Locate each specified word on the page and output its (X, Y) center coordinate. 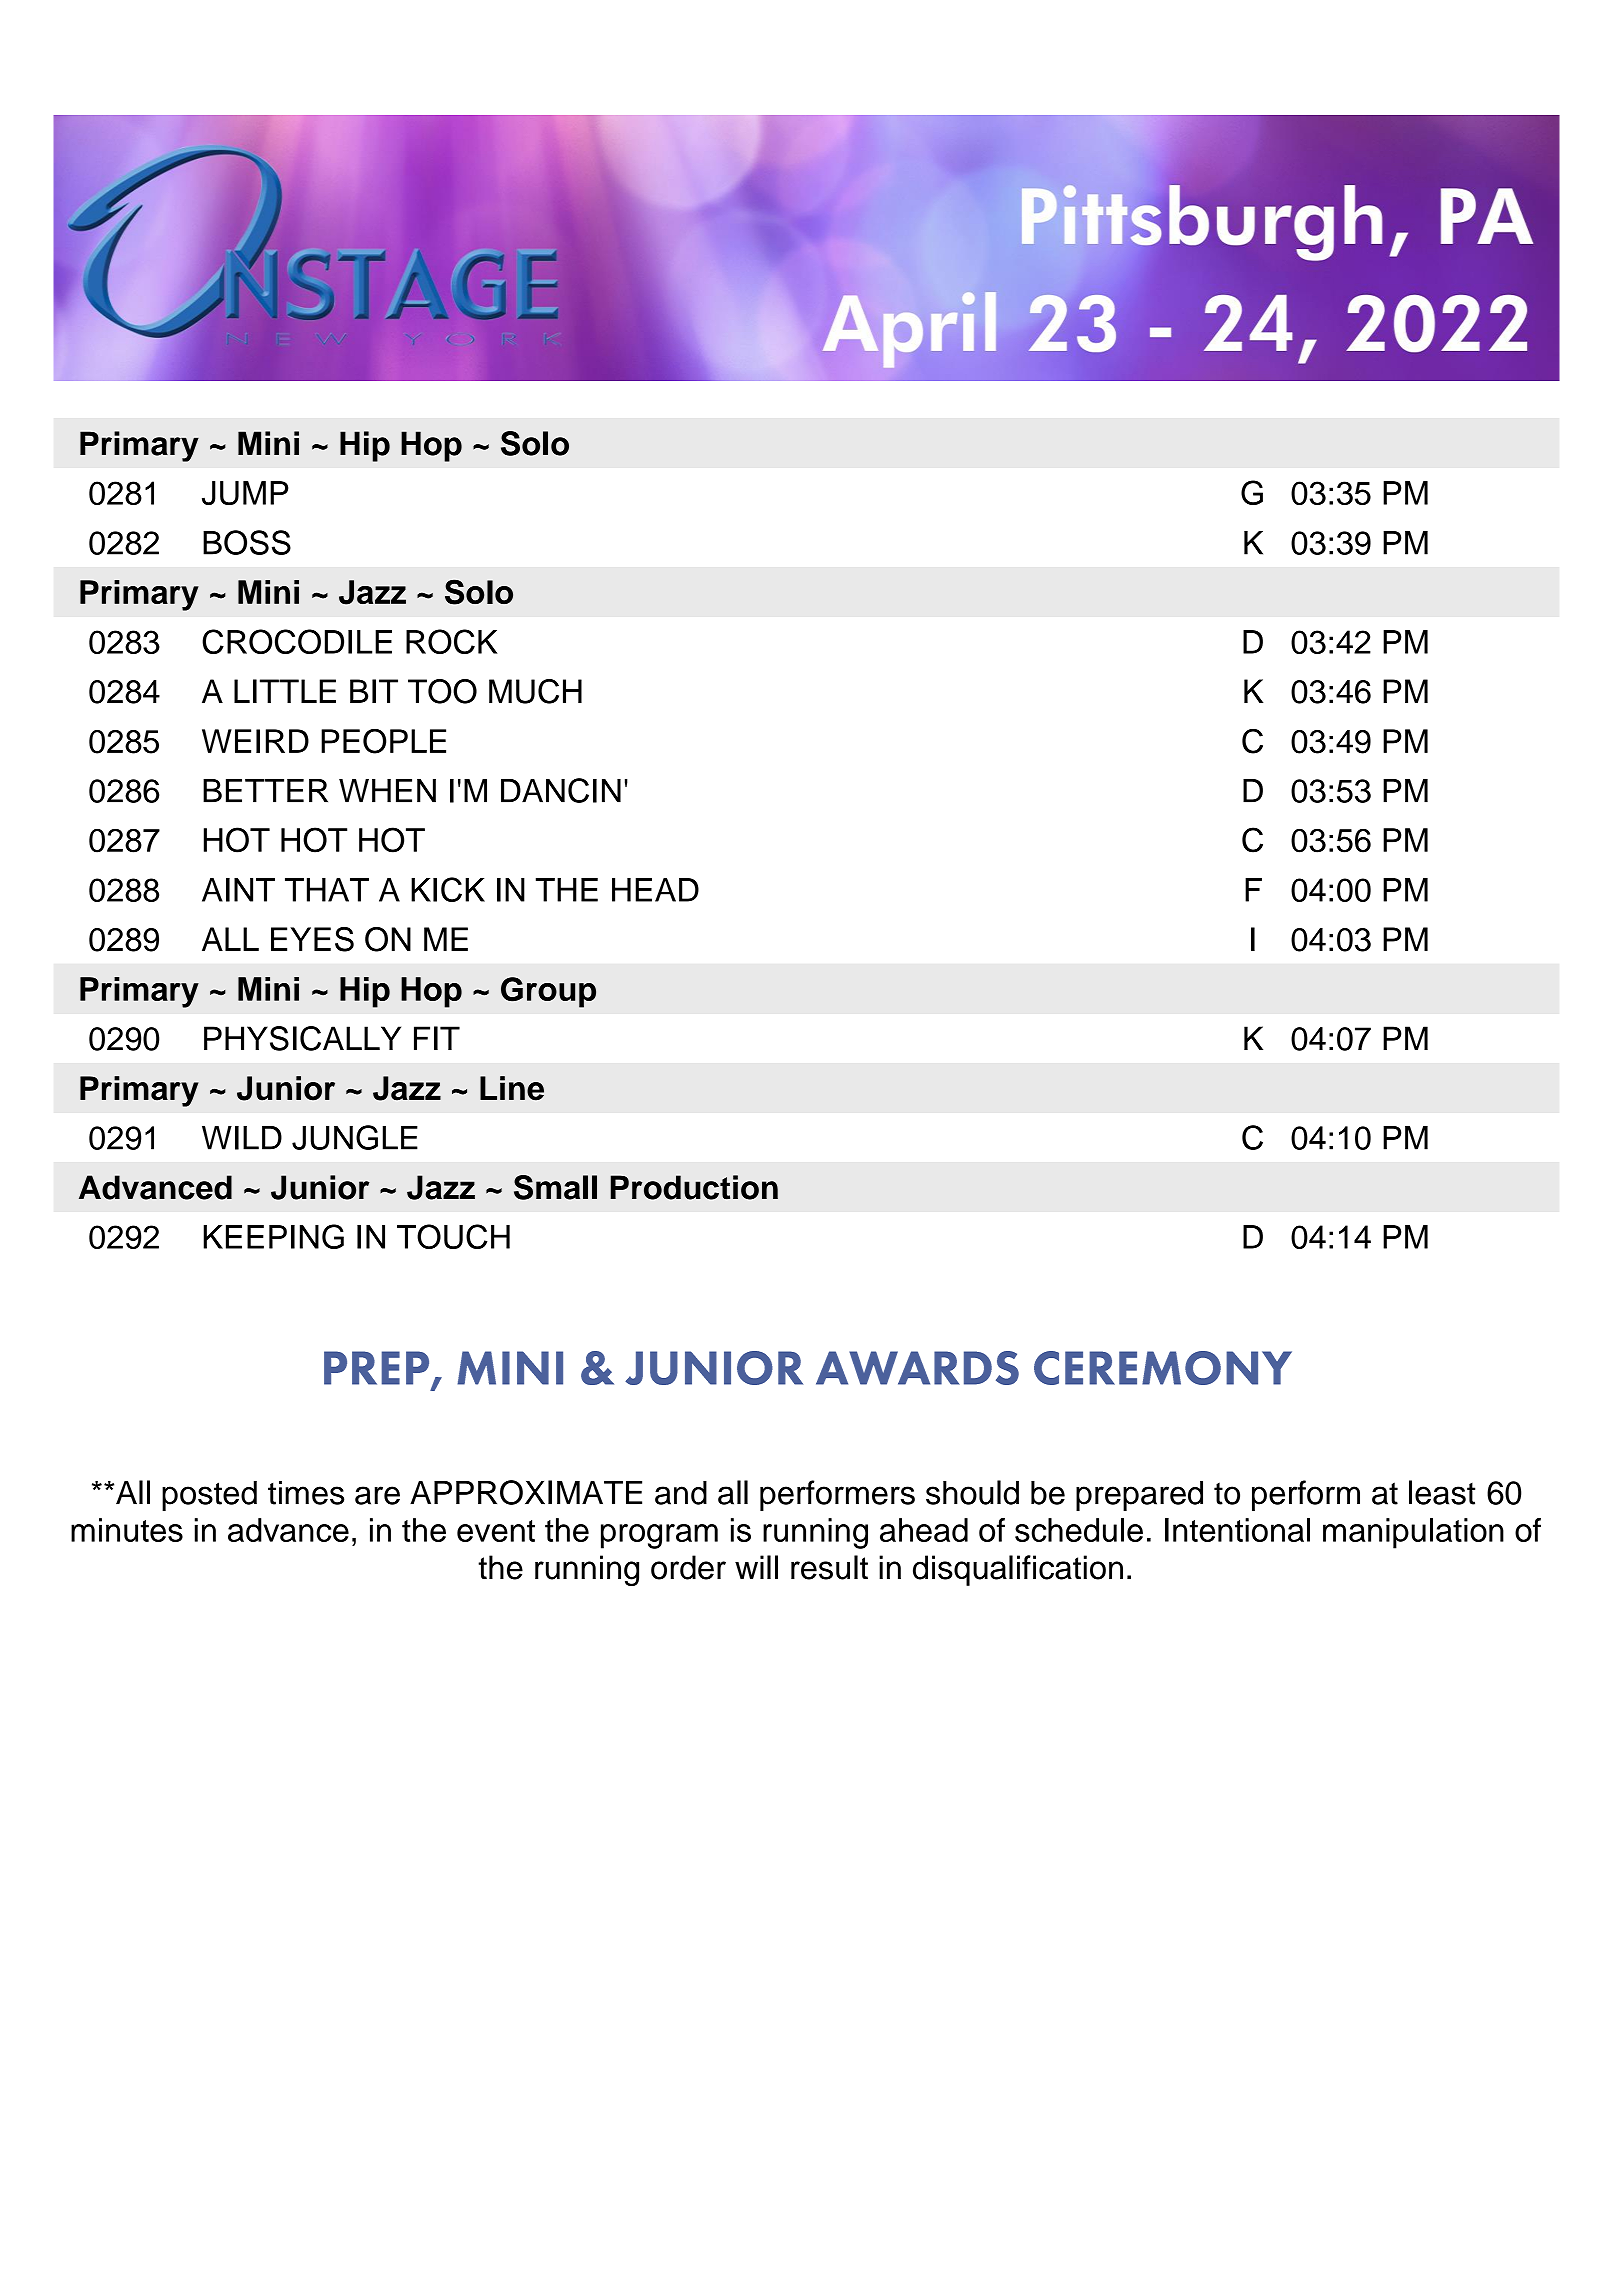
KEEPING (273, 1236)
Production (694, 1187)
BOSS (247, 542)
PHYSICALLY (302, 1038)
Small (555, 1187)
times (306, 1493)
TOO (442, 691)
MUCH (535, 691)
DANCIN (561, 790)
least (1442, 1492)
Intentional (1237, 1530)
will (756, 1567)
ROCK (451, 641)
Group (548, 992)
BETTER (265, 791)
